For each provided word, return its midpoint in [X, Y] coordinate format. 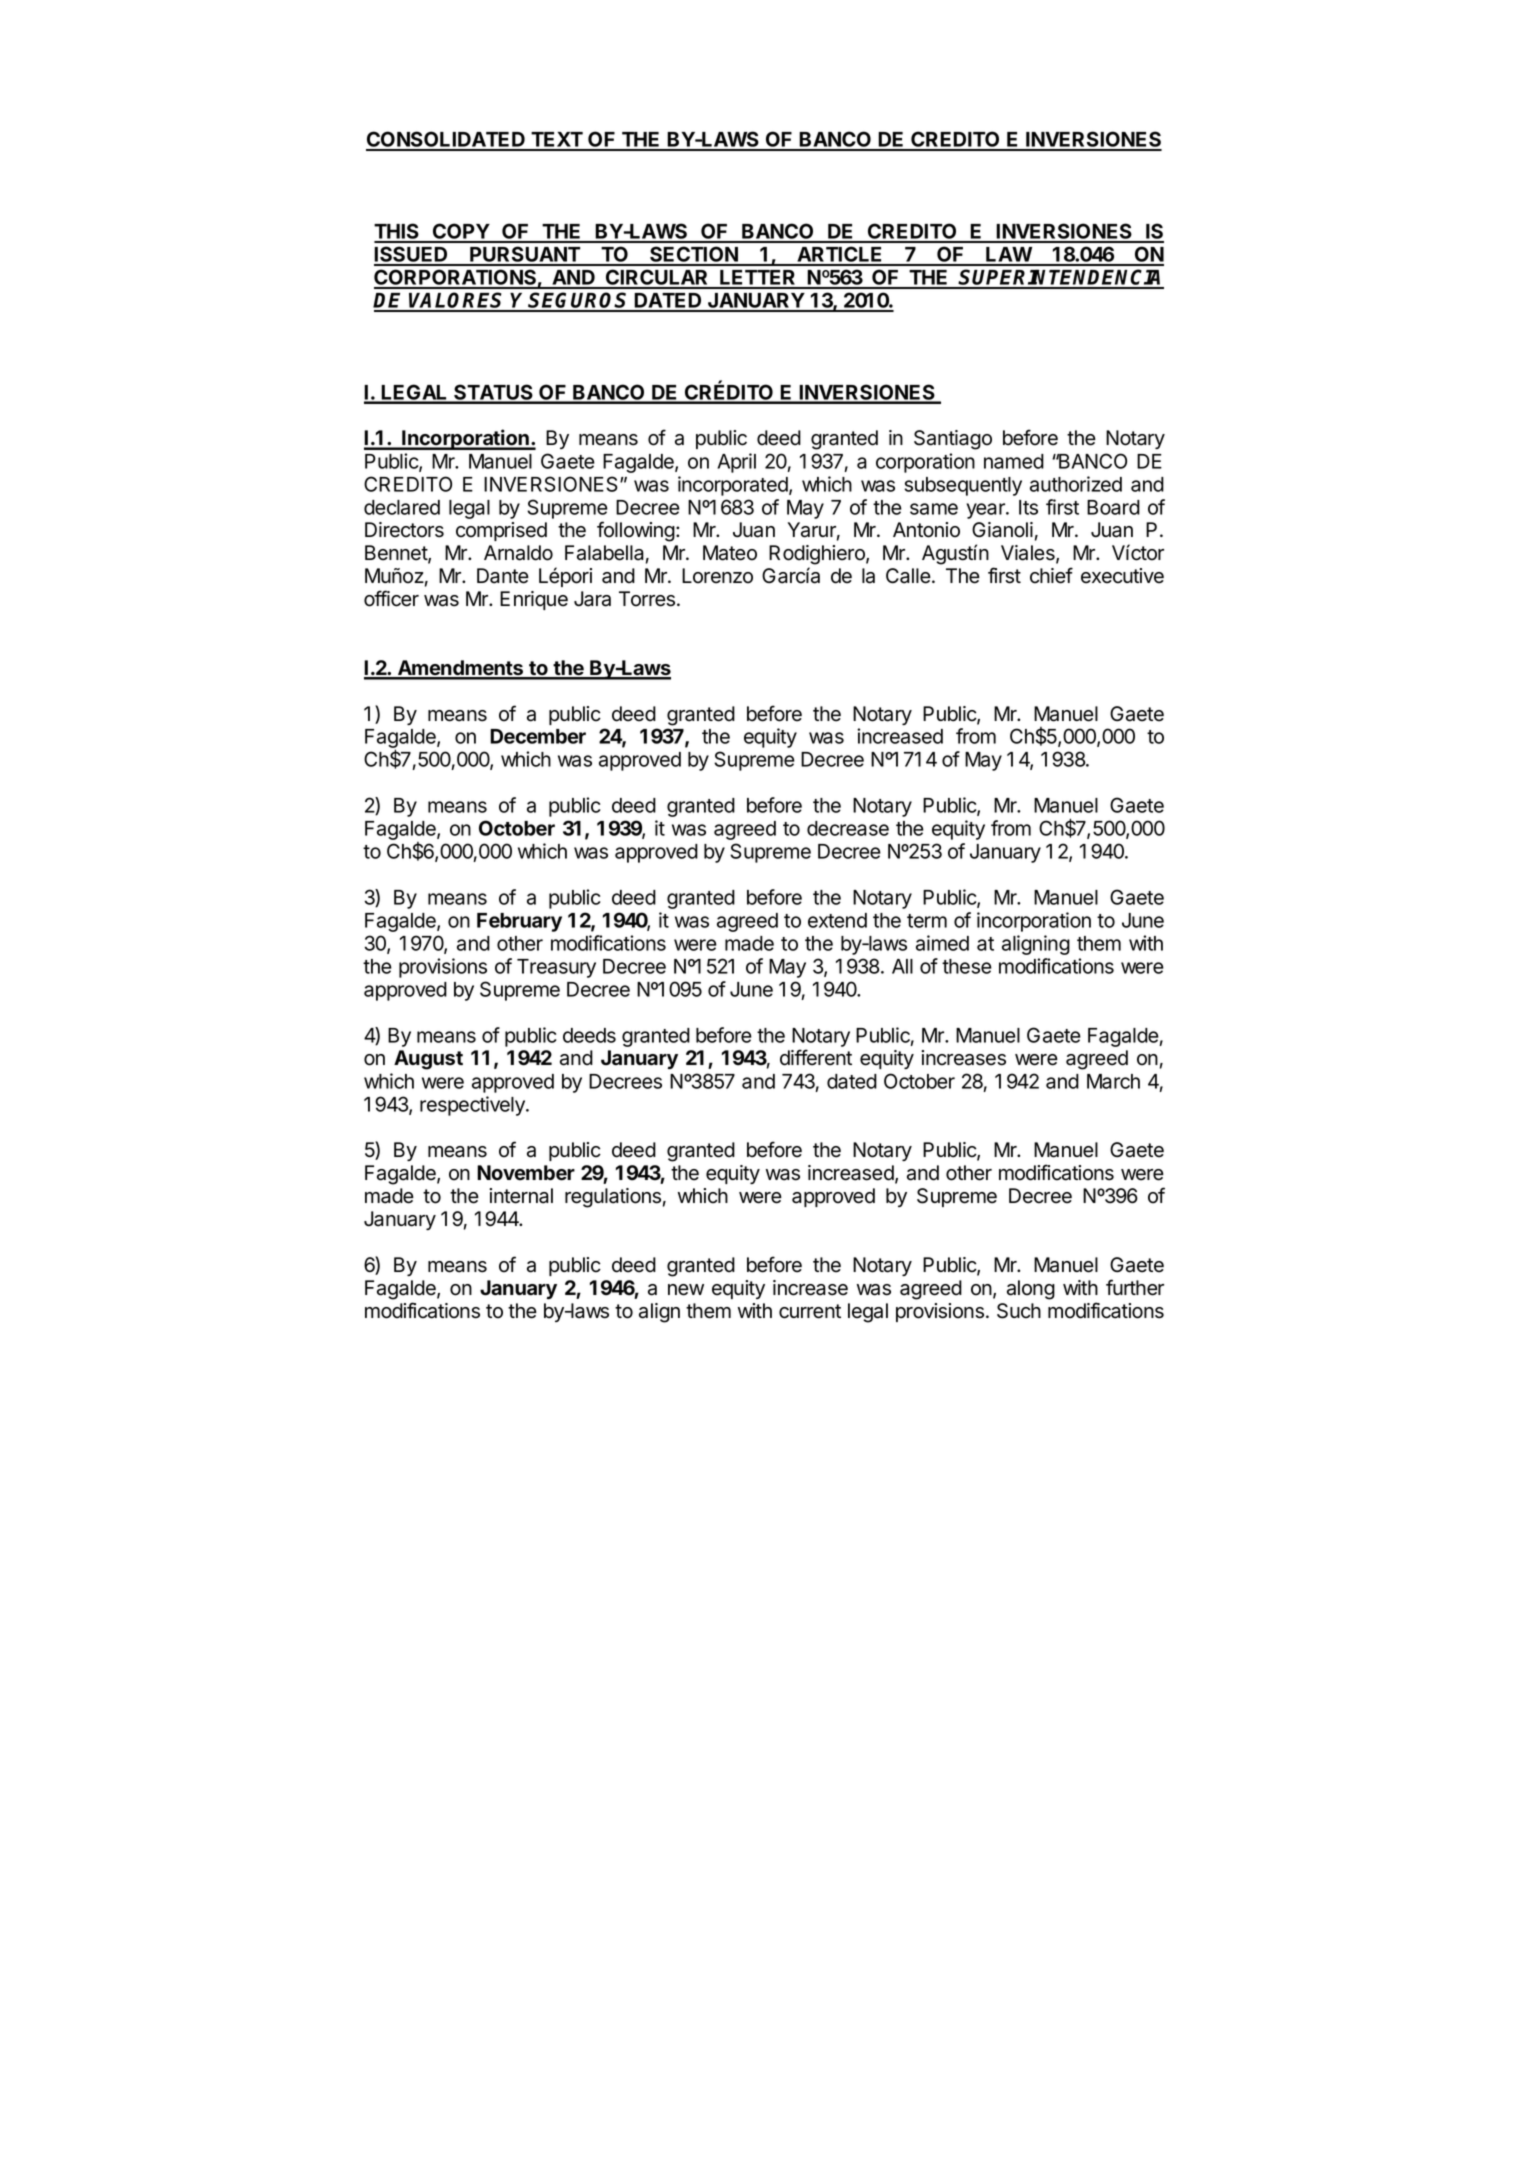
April [736, 463]
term [927, 921]
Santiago [953, 440]
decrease [848, 828]
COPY [461, 232]
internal [521, 1196]
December [538, 736]
